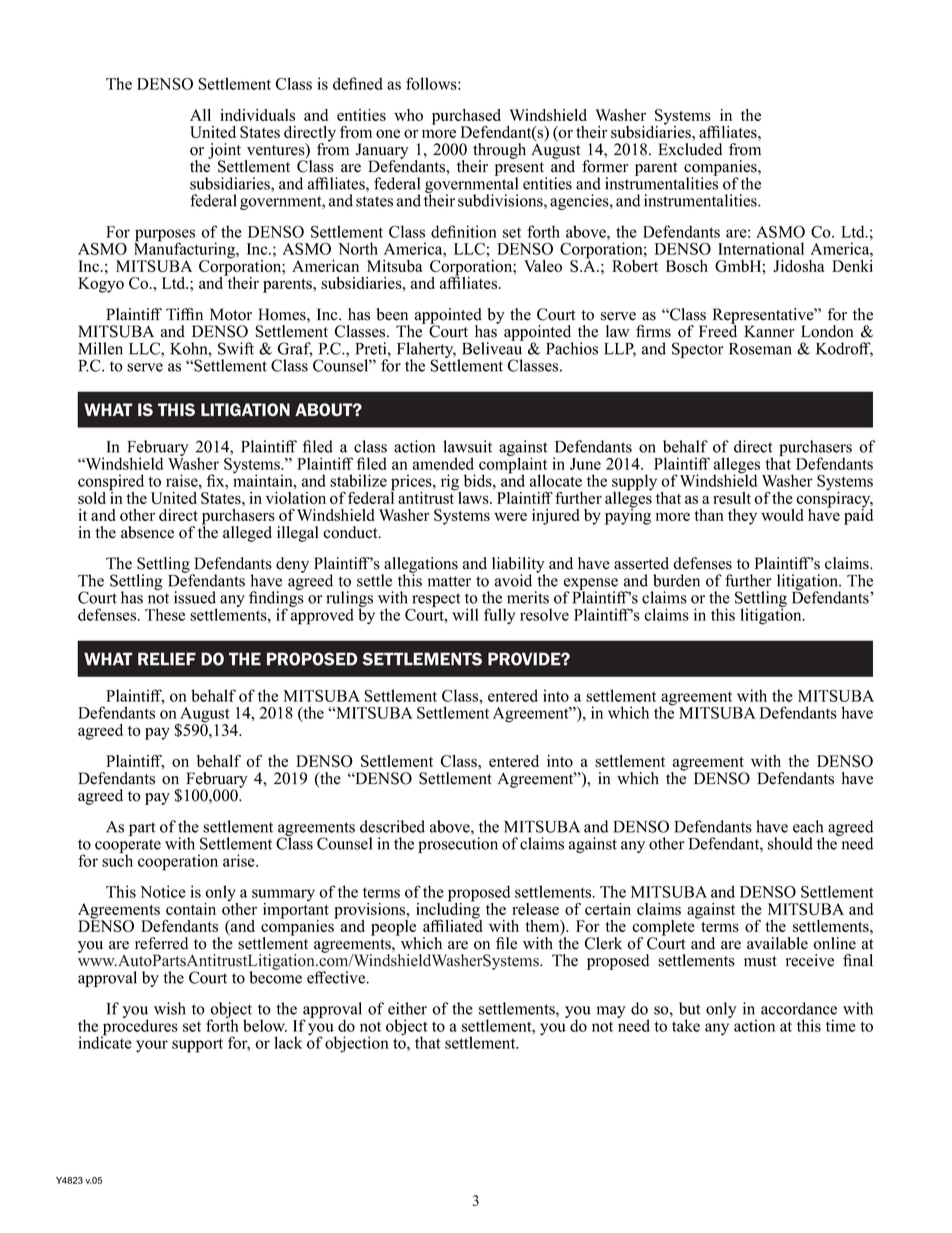 The width and height of the screenshot is (952, 1233). Describe the element at coordinates (443, 463) in the screenshot. I see `amended` at that location.
